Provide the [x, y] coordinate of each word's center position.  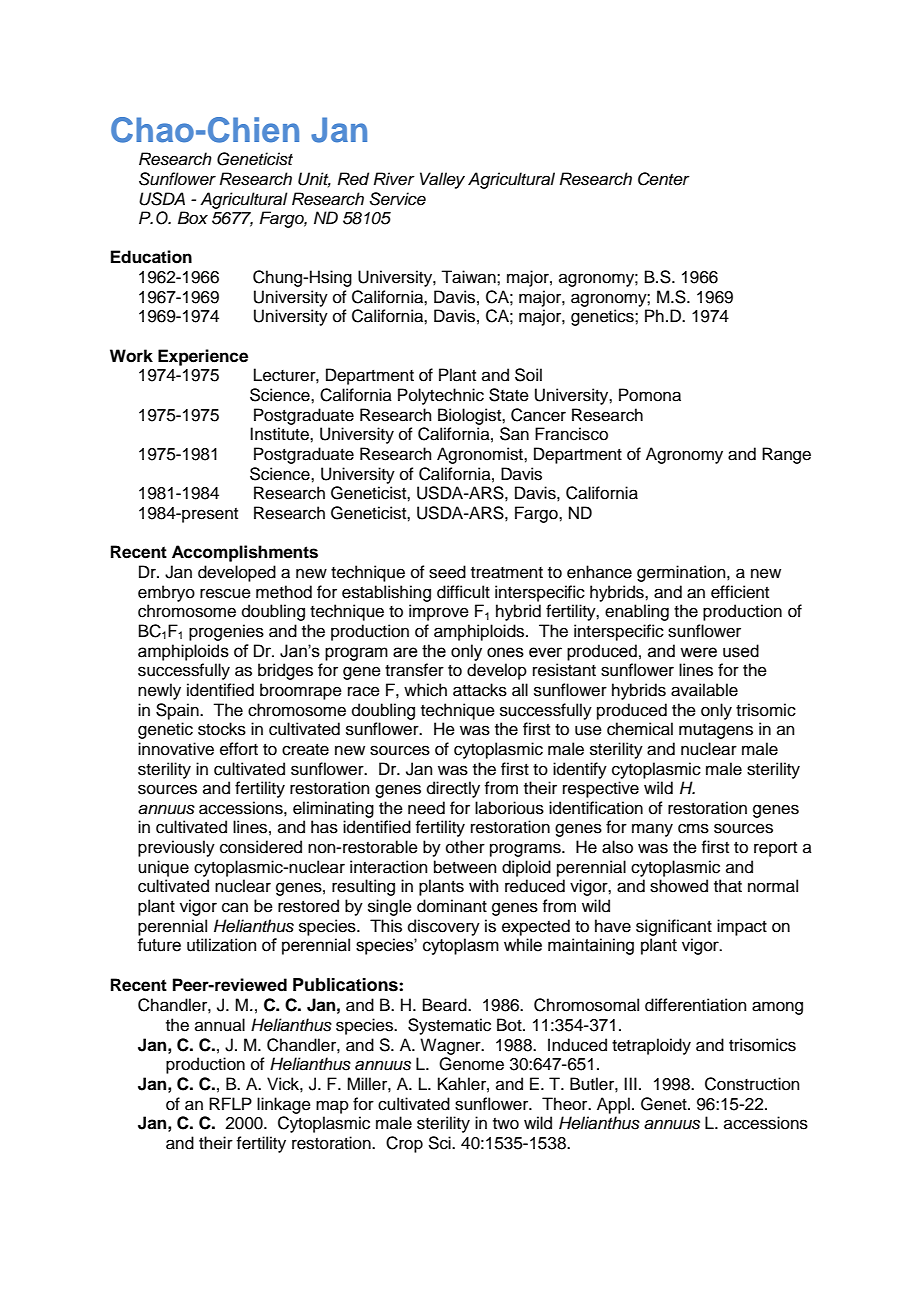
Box [193, 217]
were [698, 652]
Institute [280, 434]
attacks [480, 690]
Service [398, 199]
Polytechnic [441, 396]
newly [159, 691]
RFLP [230, 1103]
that [728, 886]
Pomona [650, 395]
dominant [452, 906]
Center [664, 179]
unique [163, 868]
